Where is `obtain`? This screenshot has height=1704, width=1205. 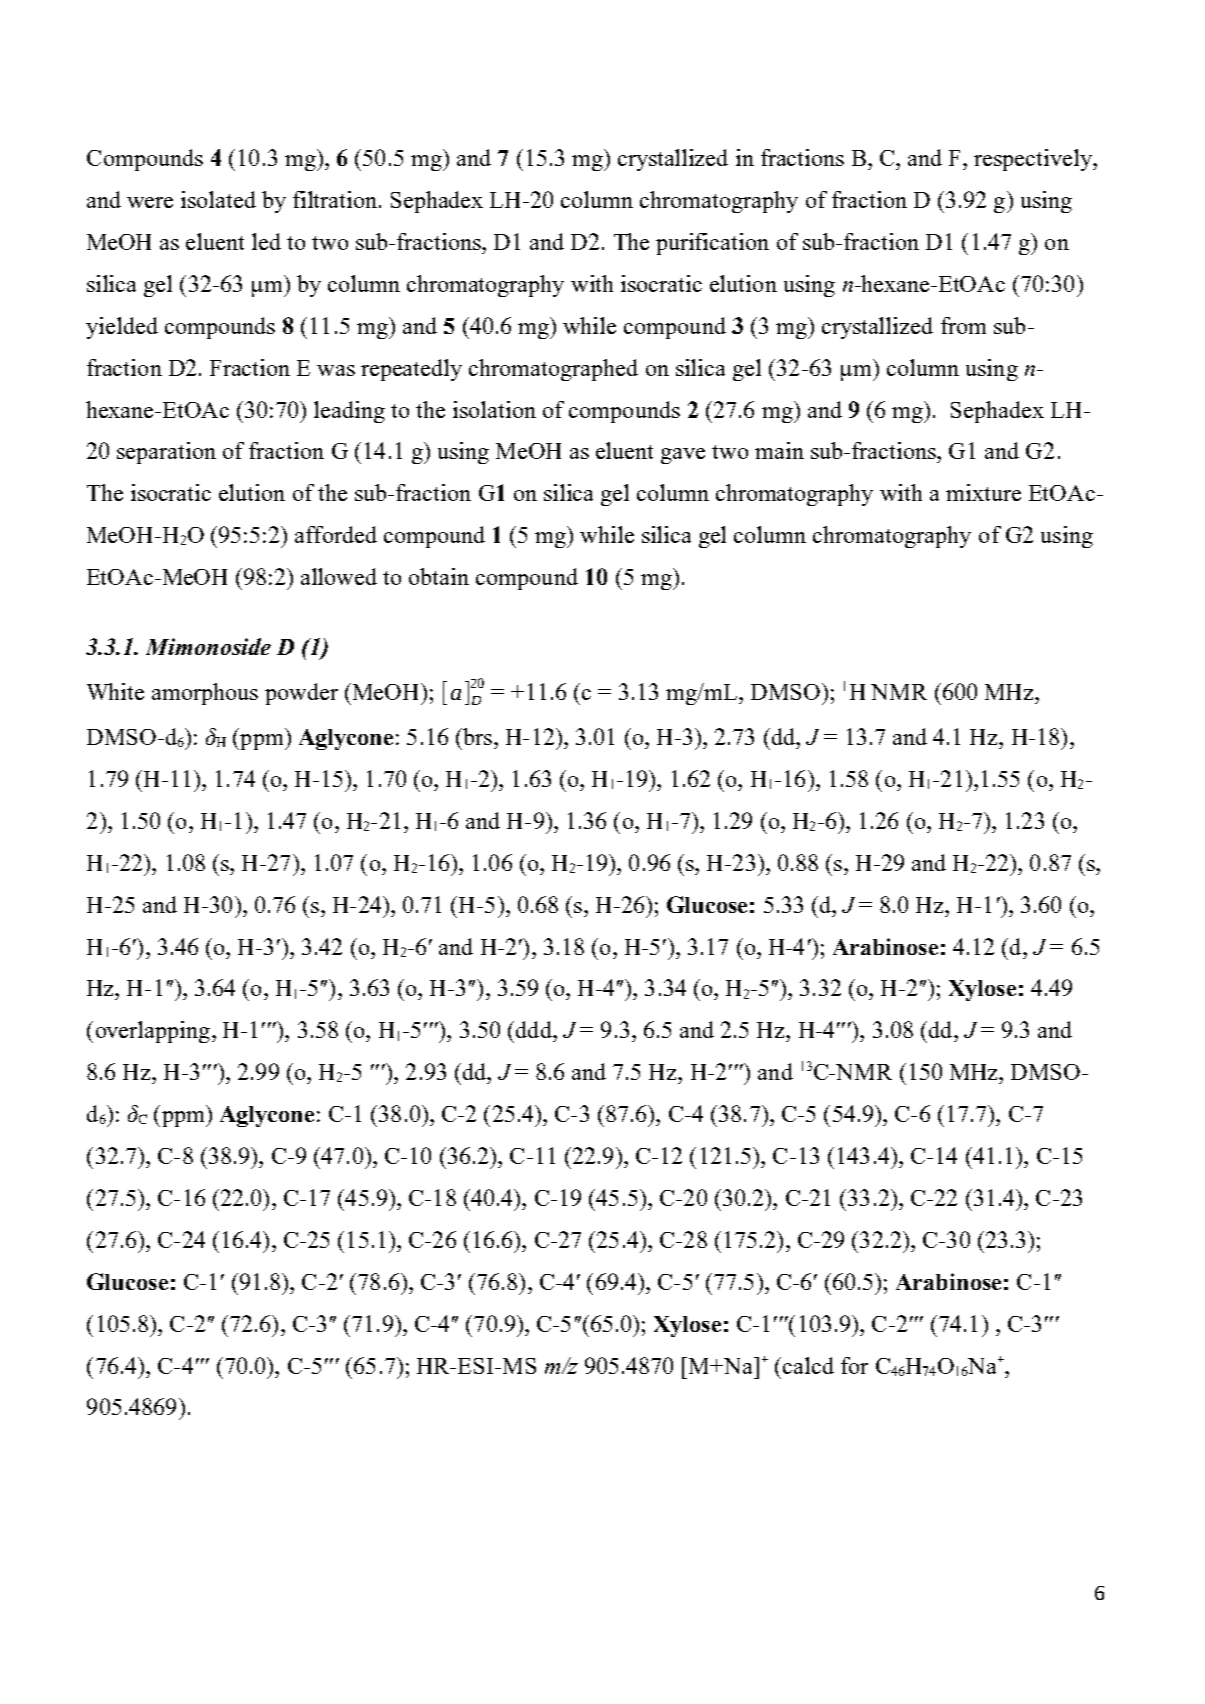 obtain is located at coordinates (439, 576).
